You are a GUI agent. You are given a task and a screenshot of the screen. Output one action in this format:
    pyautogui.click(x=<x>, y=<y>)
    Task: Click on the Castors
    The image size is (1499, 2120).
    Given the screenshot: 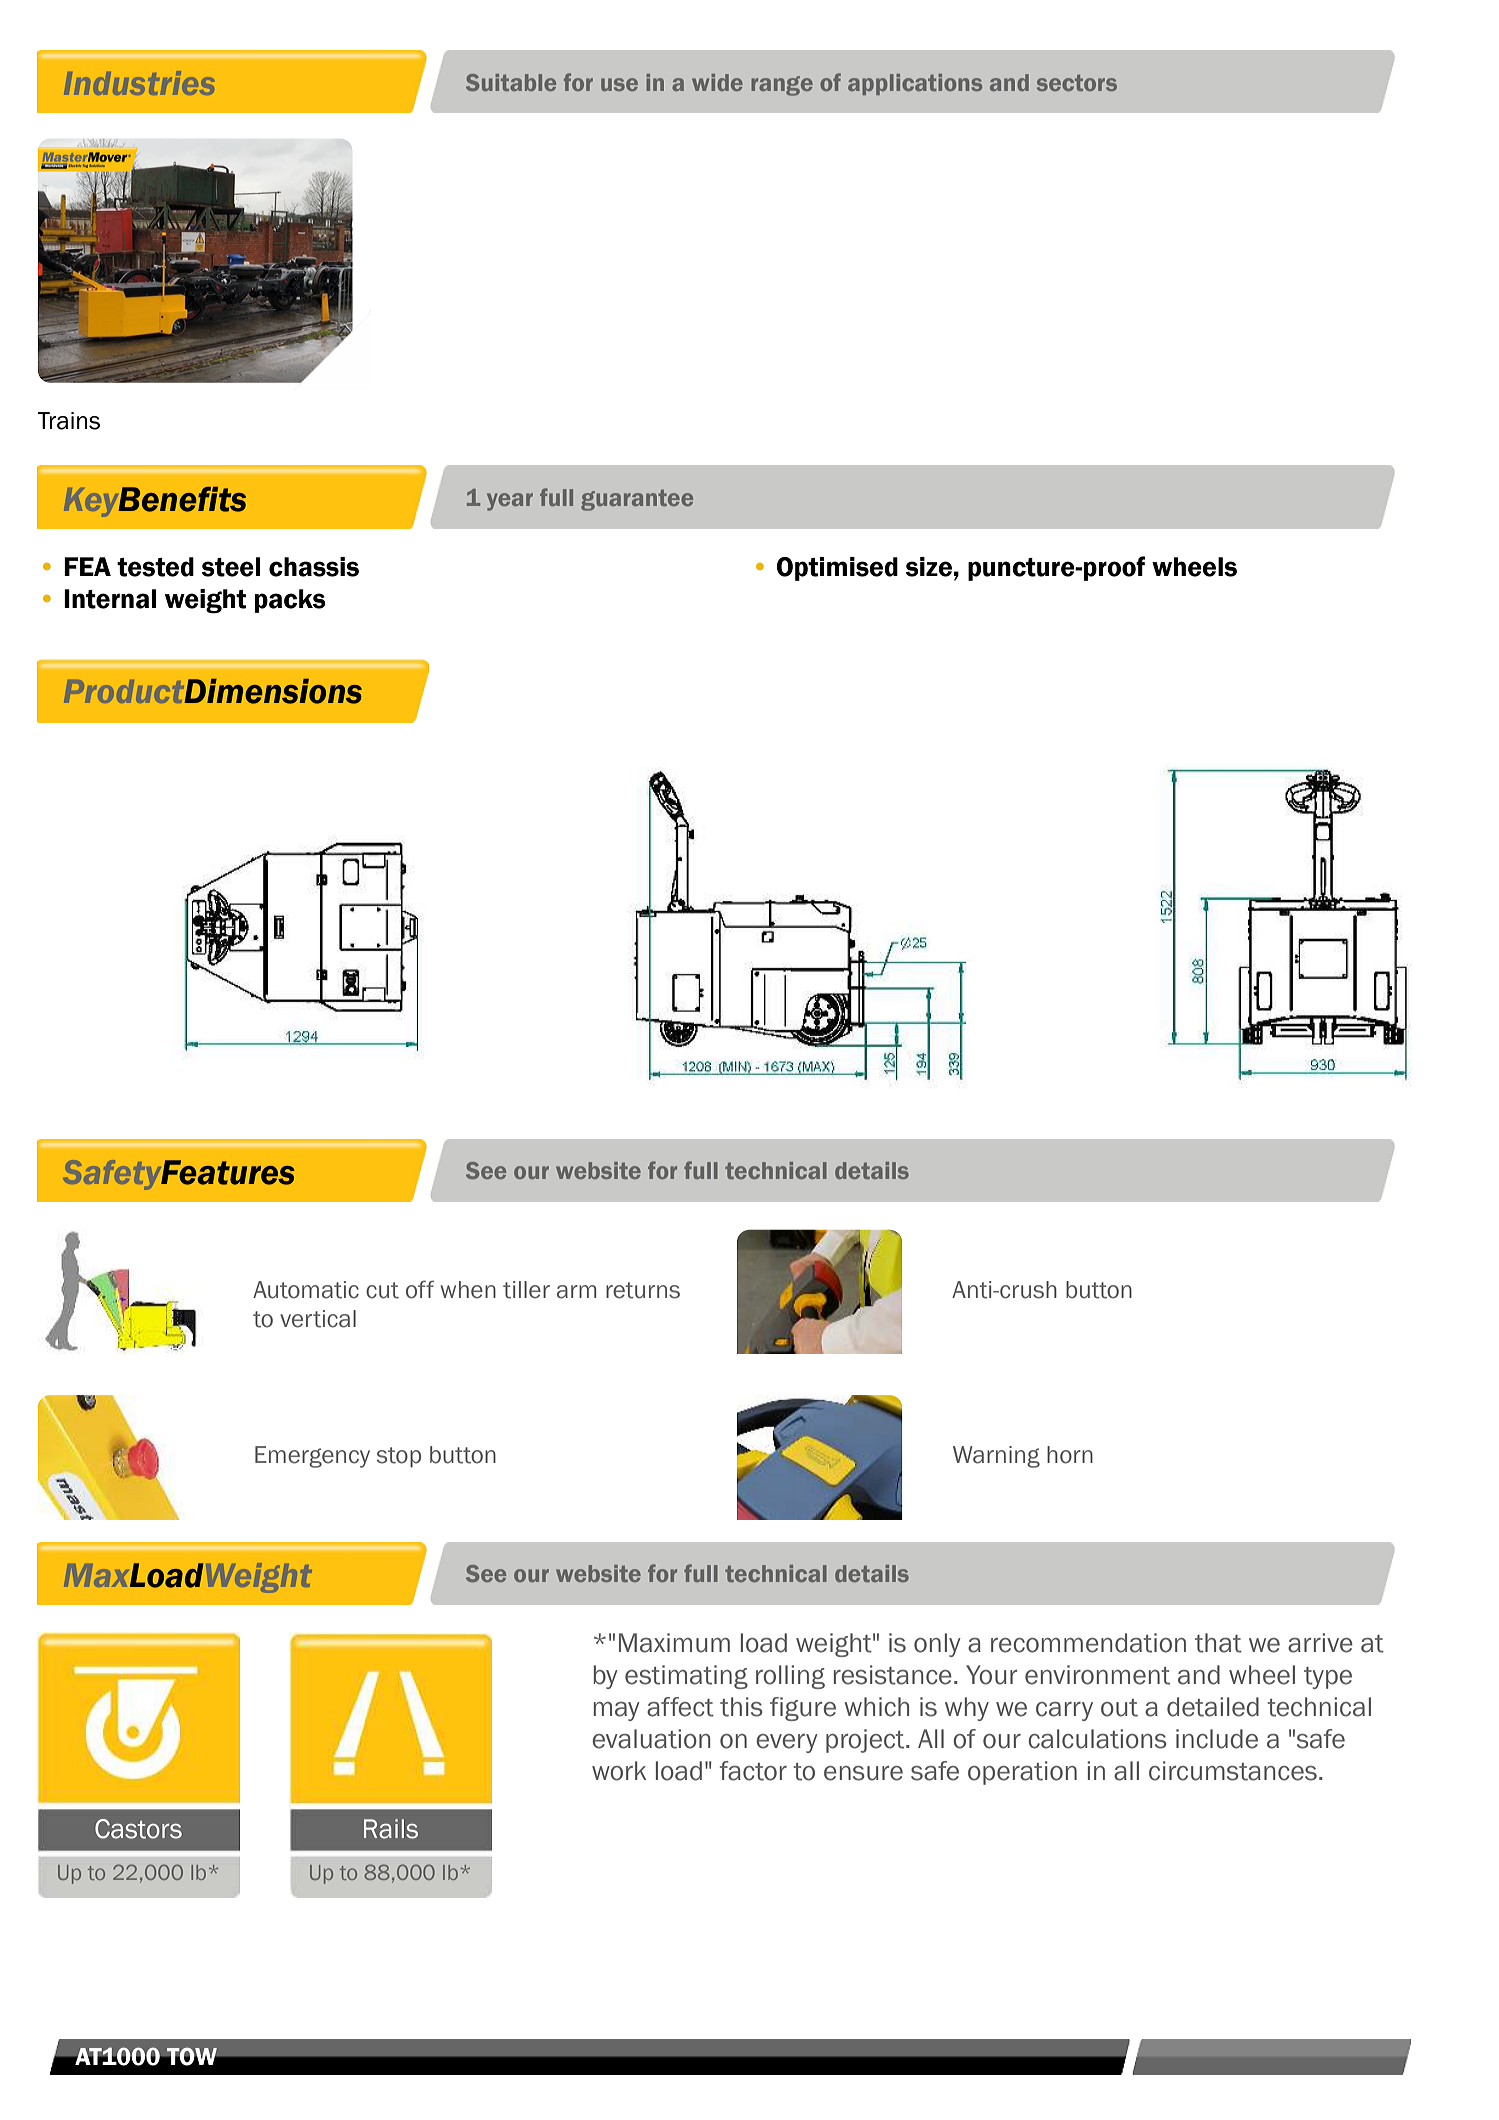 What is the action you would take?
    pyautogui.click(x=138, y=1829)
